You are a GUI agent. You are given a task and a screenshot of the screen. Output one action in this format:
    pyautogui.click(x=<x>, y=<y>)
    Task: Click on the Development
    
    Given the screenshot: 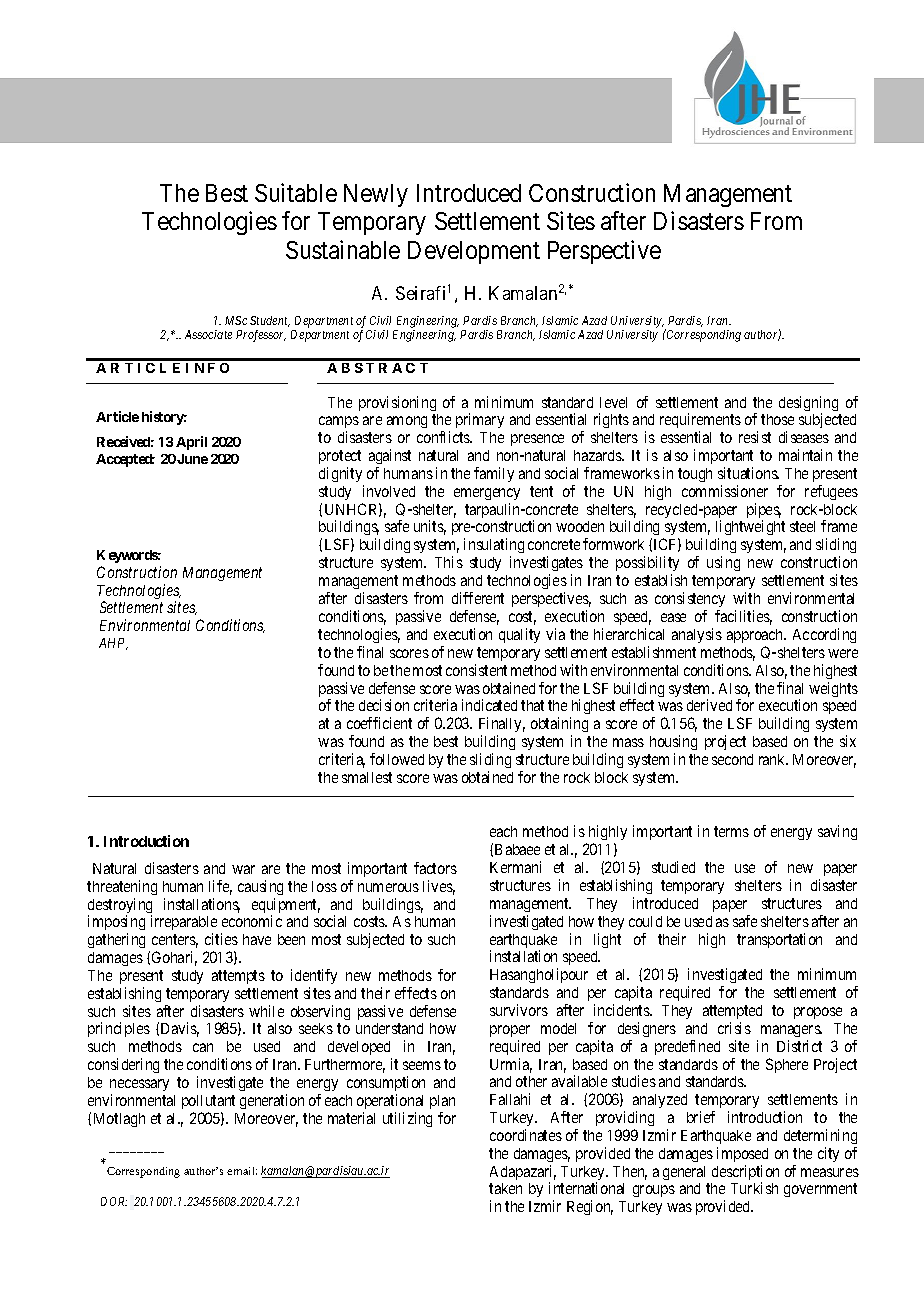 What is the action you would take?
    pyautogui.click(x=474, y=252)
